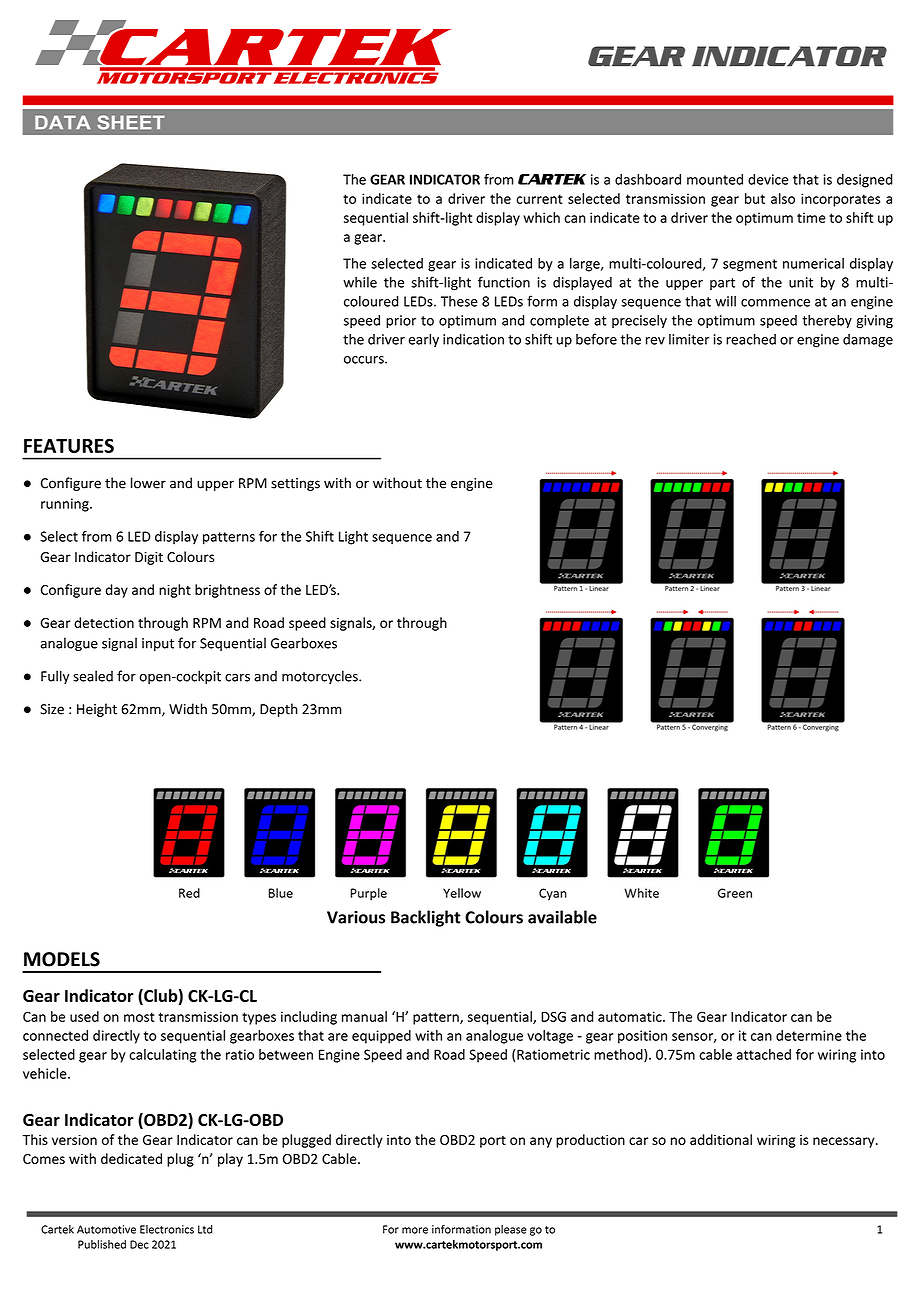 This screenshot has width=924, height=1308. What do you see at coordinates (321, 677) in the screenshot?
I see `motorcycles` at bounding box center [321, 677].
